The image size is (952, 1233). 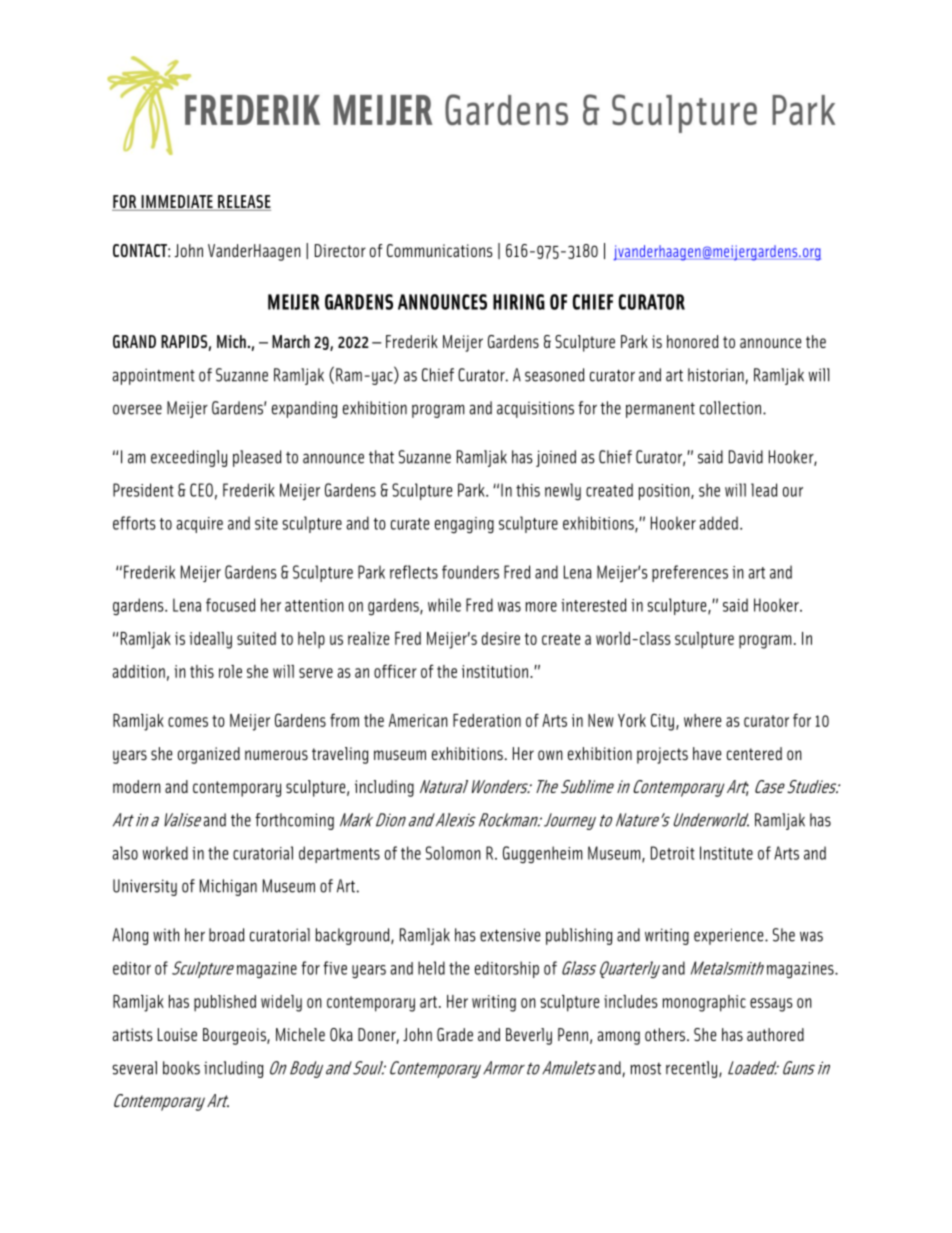 I want to click on Grade, so click(x=455, y=1034).
